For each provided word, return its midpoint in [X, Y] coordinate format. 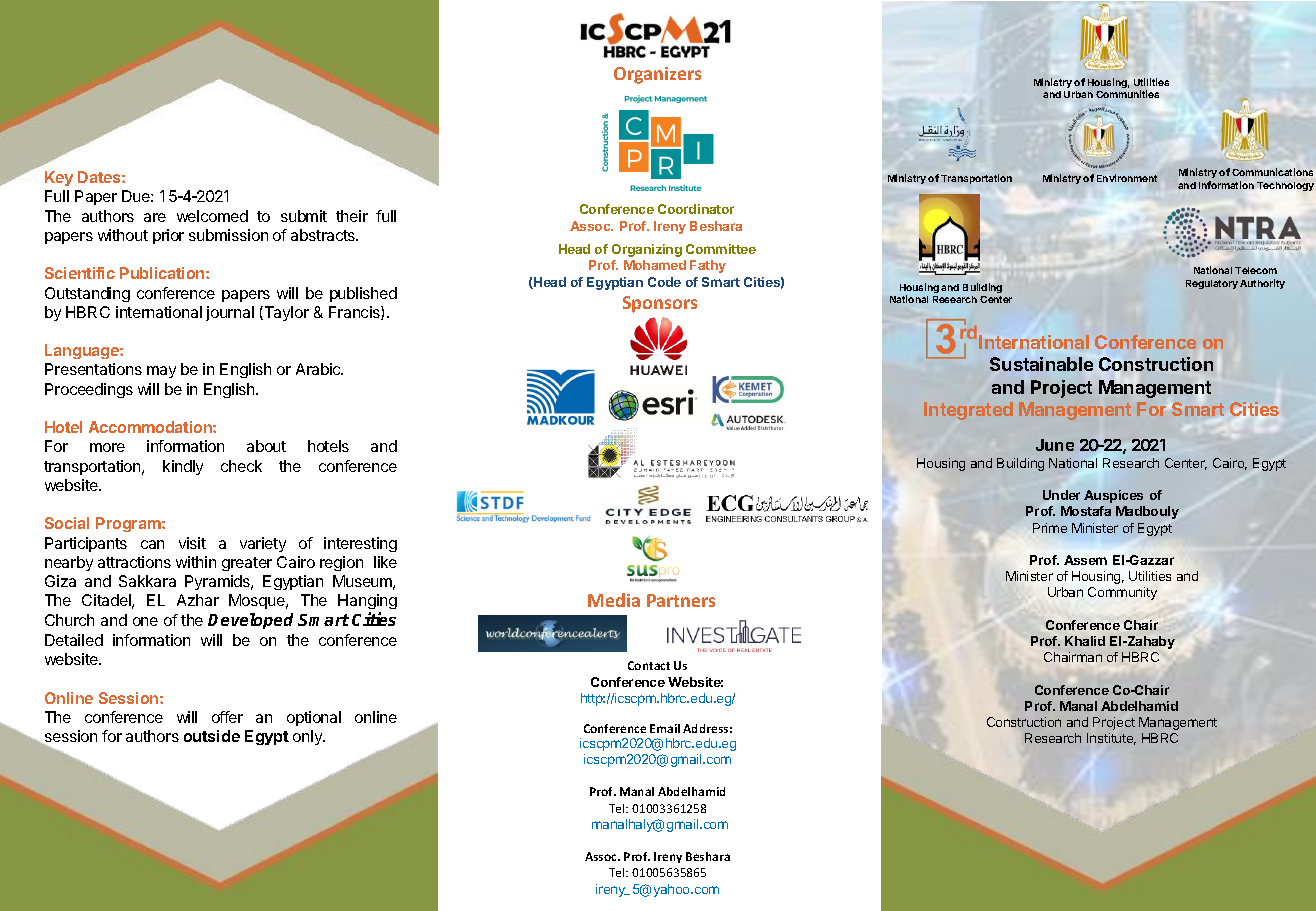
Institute [1111, 739]
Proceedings [89, 390]
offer [227, 717]
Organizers [657, 75]
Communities [1127, 94]
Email [665, 728]
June [1055, 445]
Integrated [968, 411]
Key [59, 178]
